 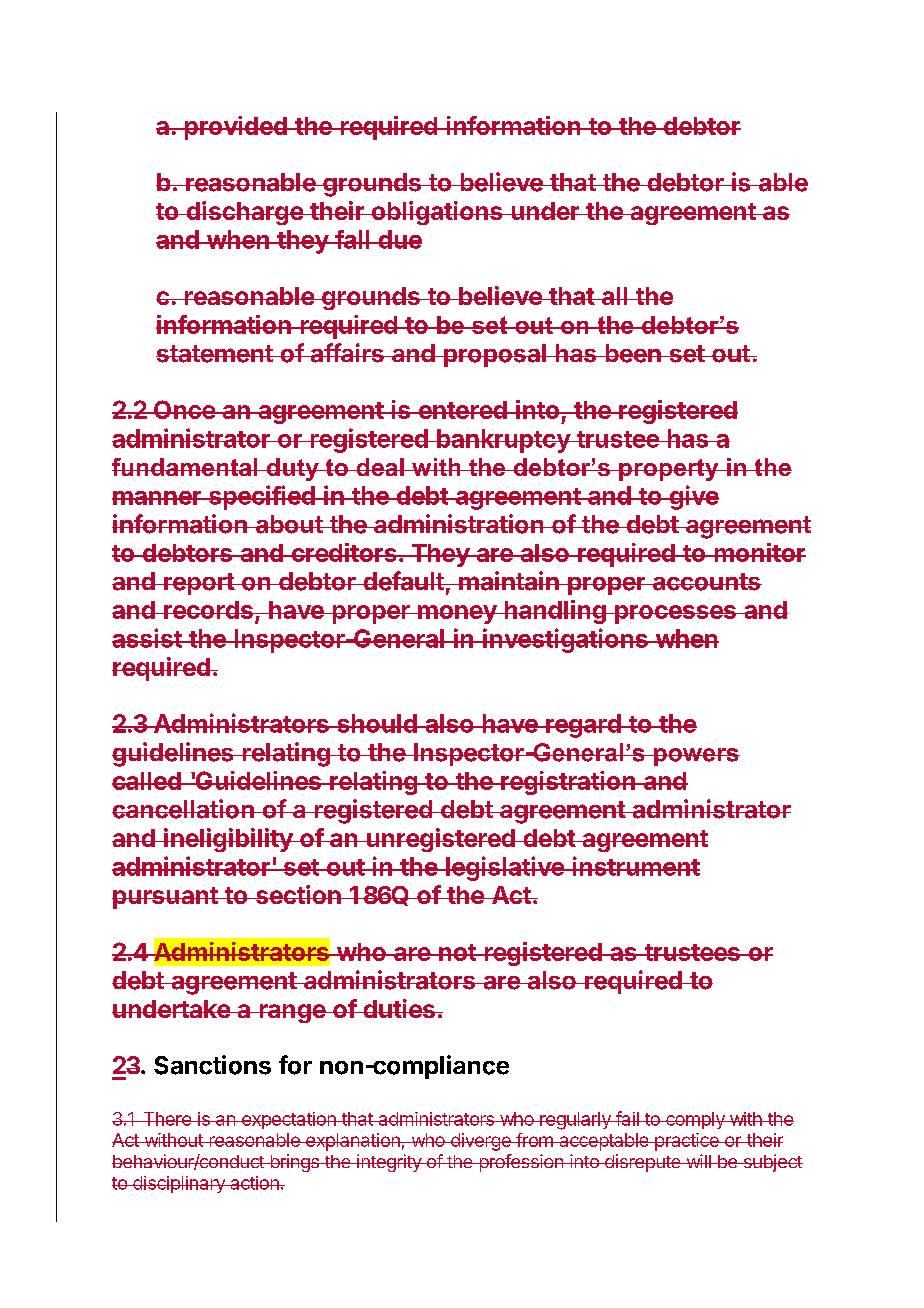 What do you see at coordinates (480, 1142) in the document?
I see `diverge` at bounding box center [480, 1142].
